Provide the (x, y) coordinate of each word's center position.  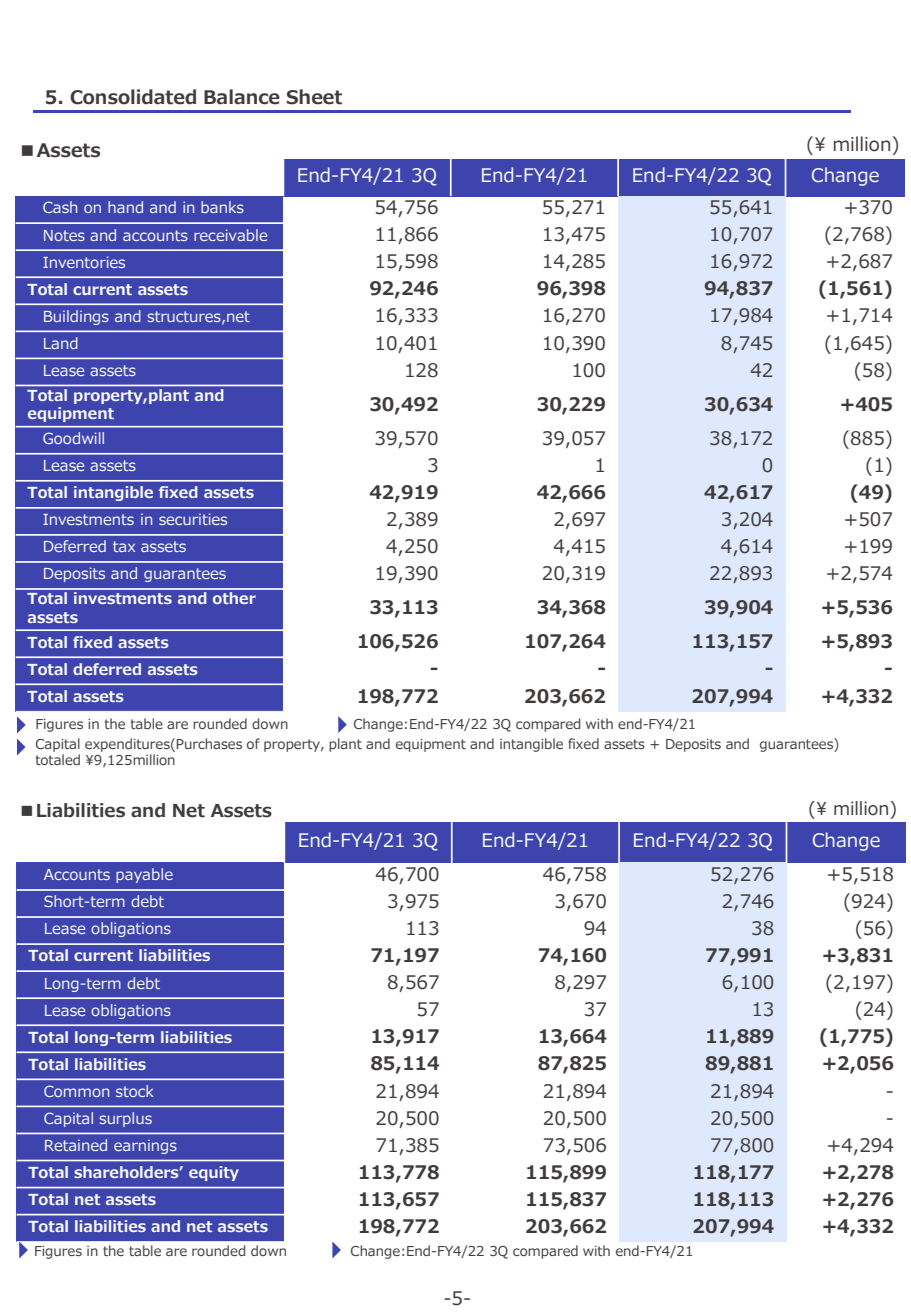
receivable (230, 235)
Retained (76, 1145)
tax (124, 546)
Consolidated (133, 97)
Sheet (314, 97)
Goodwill (73, 438)
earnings (145, 1146)
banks (222, 207)
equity (214, 1173)
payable (144, 875)
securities (193, 519)
